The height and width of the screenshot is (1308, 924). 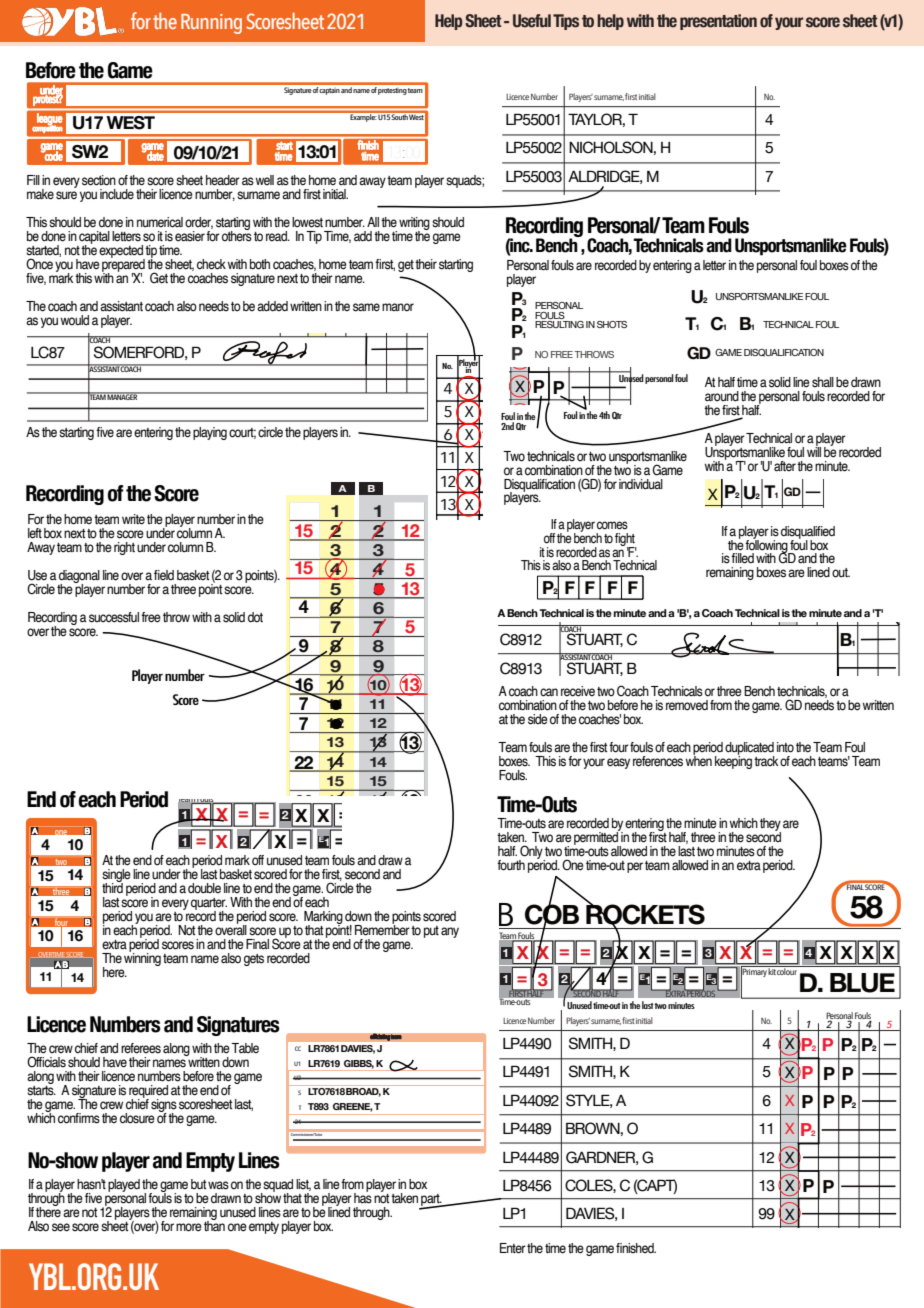 What do you see at coordinates (99, 180) in the screenshot?
I see `section` at bounding box center [99, 180].
